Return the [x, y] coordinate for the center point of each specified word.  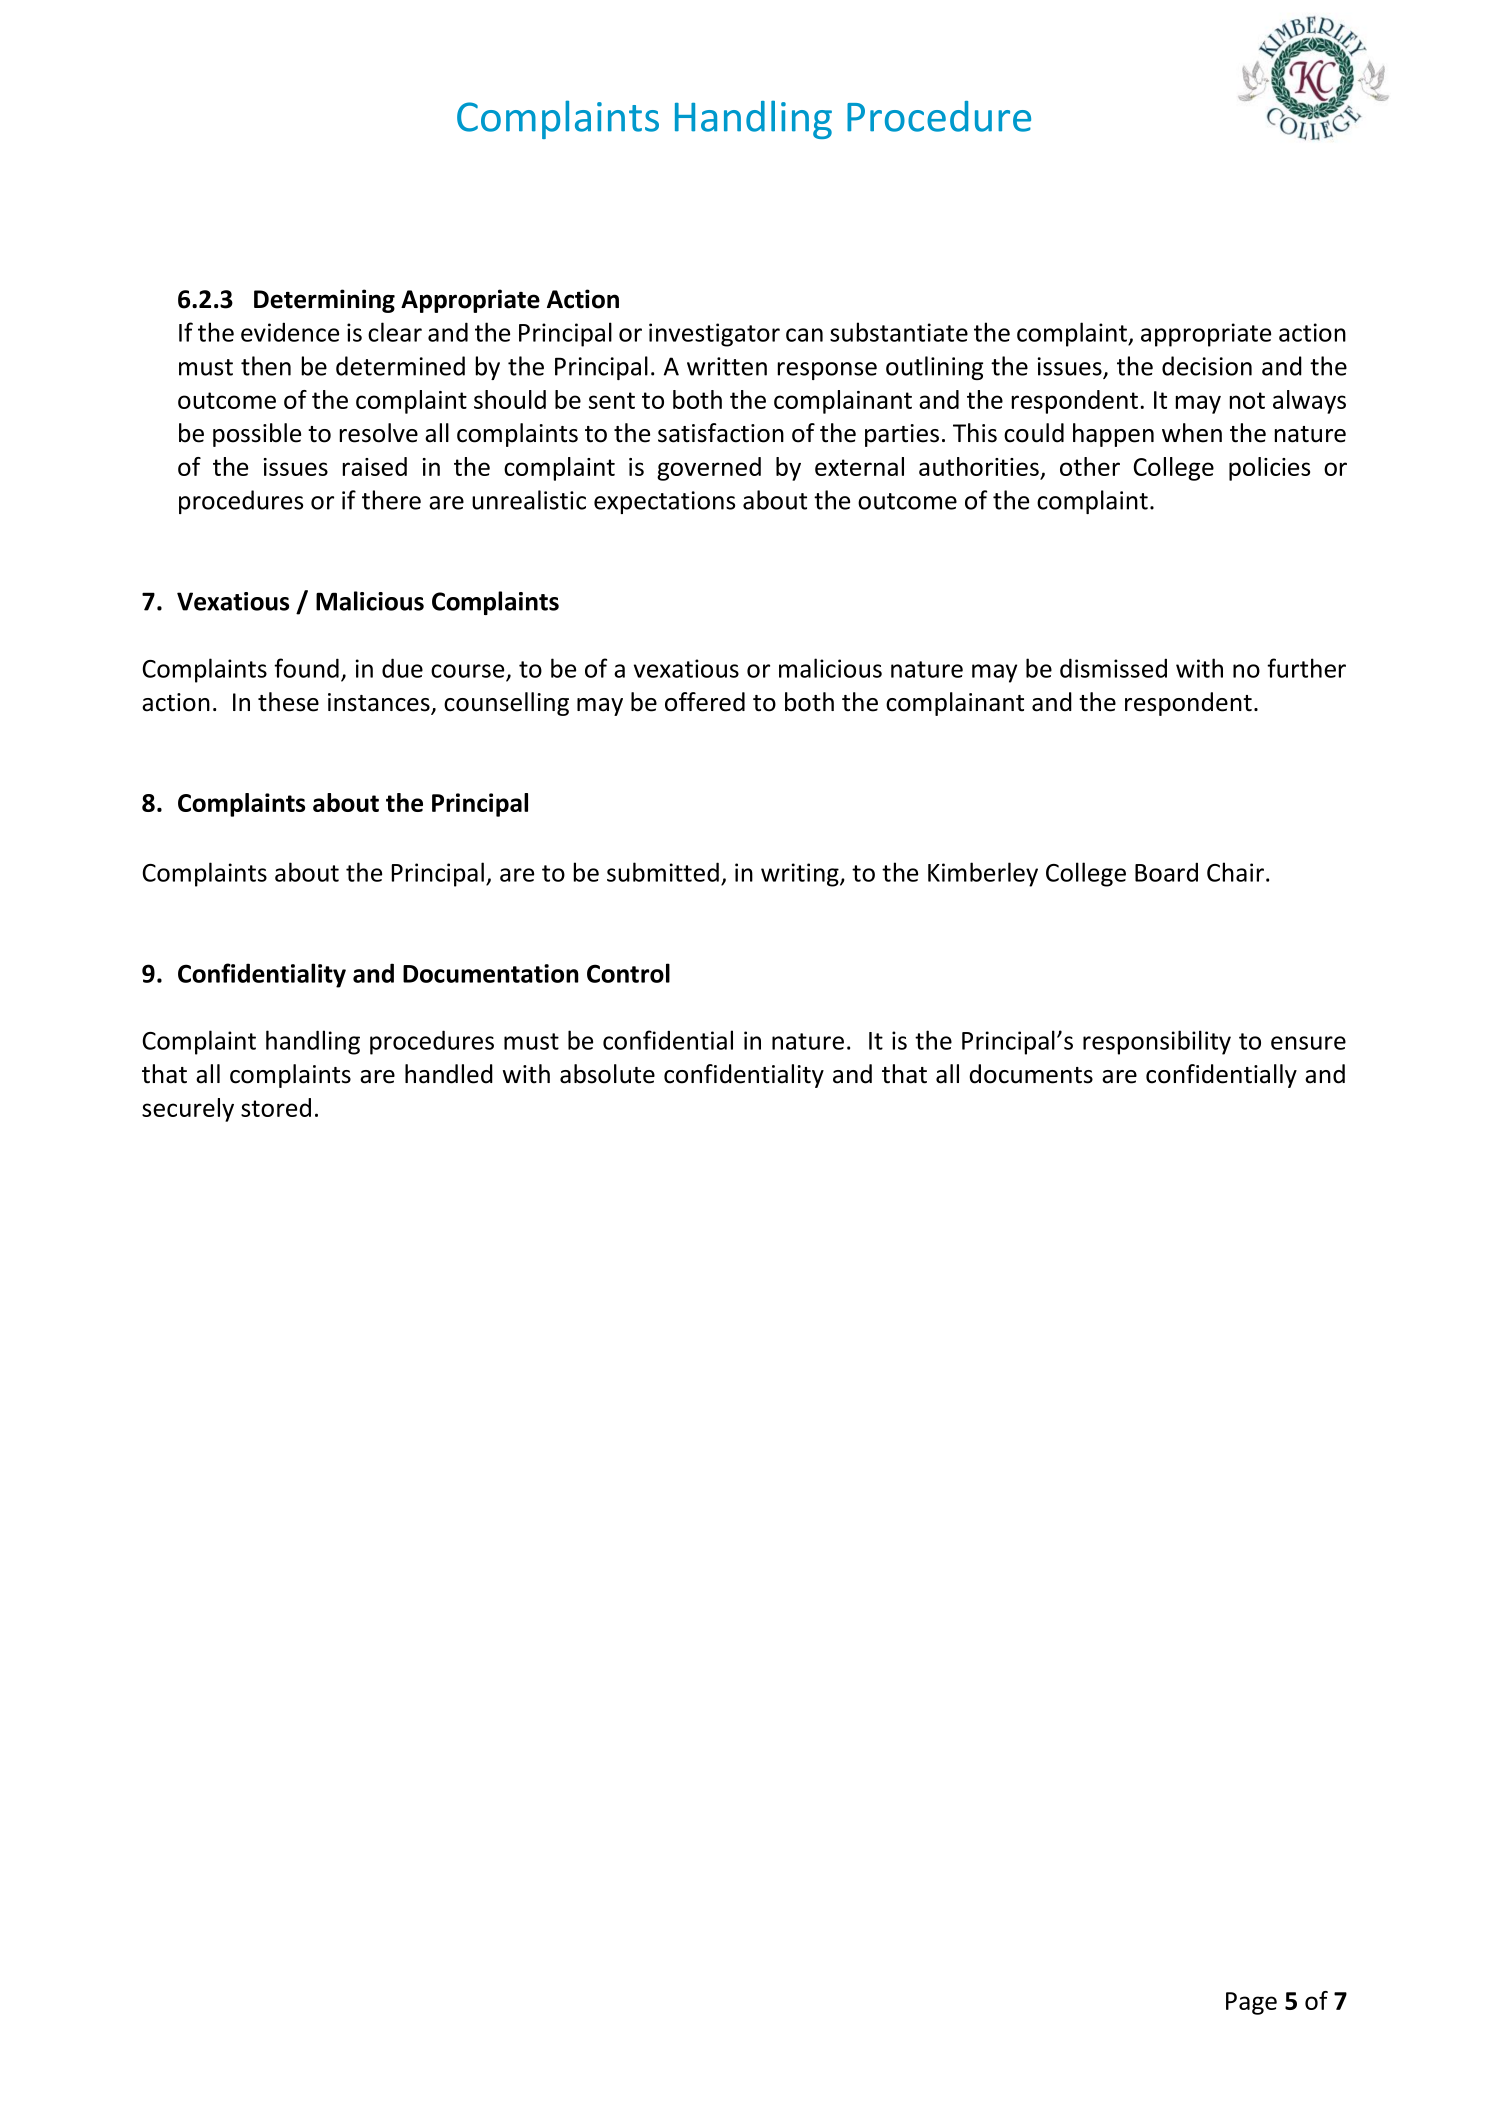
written [727, 366]
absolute [607, 1074]
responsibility [1157, 1042]
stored [276, 1107]
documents [1031, 1074]
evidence [290, 332]
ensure [1308, 1043]
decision [1207, 366]
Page [1251, 2003]
